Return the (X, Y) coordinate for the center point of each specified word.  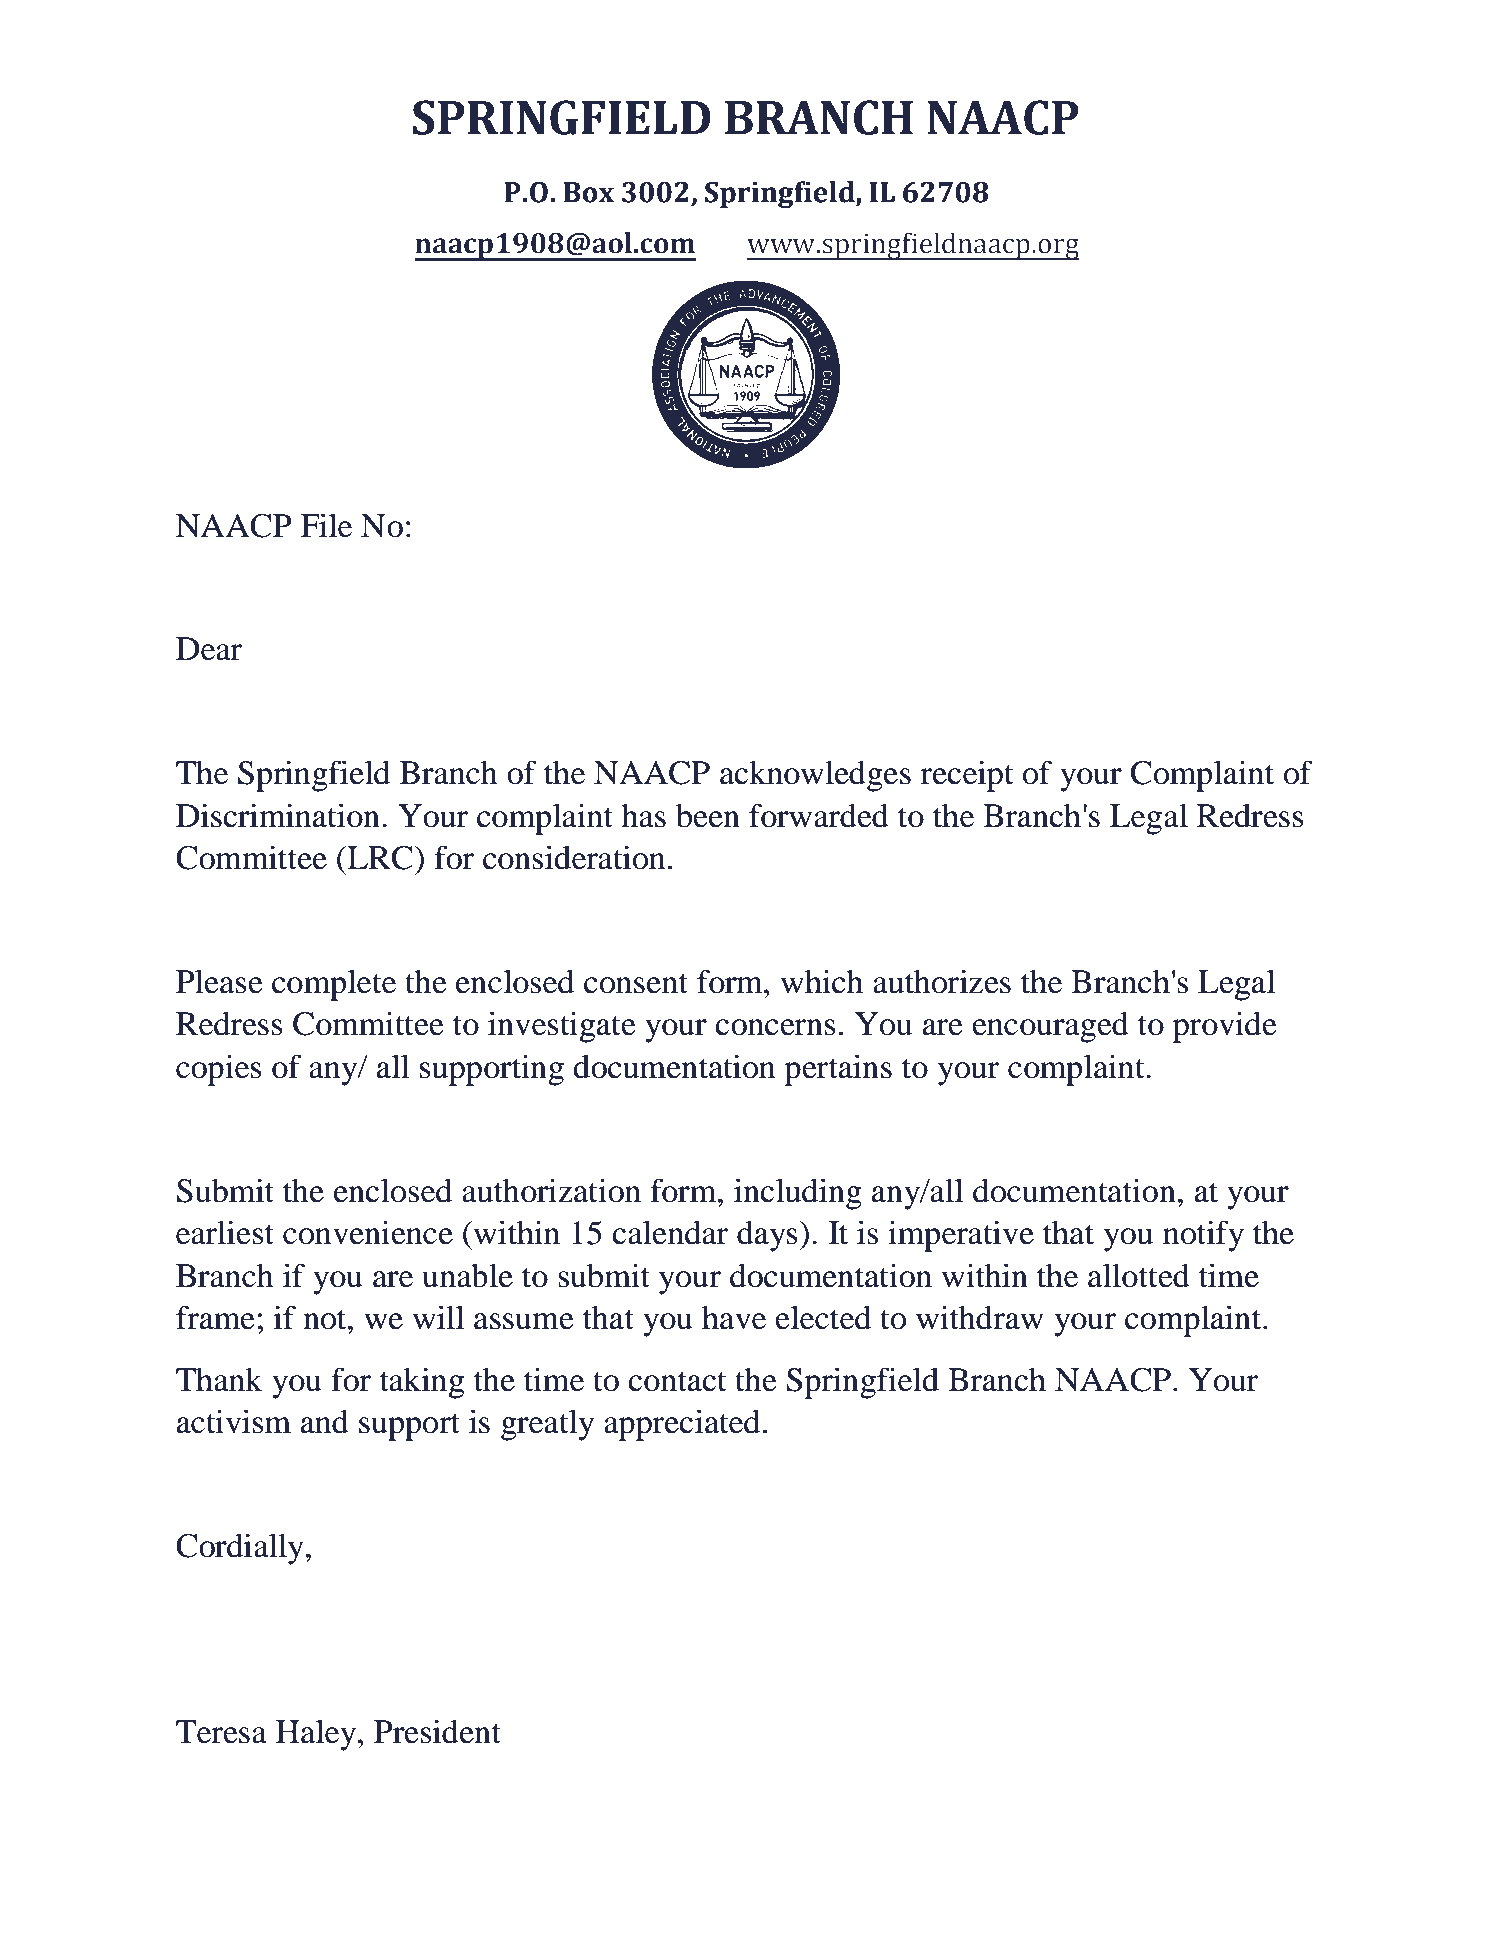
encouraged (1050, 1027)
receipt (967, 776)
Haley (317, 1735)
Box (588, 192)
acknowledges (815, 776)
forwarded (819, 815)
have (734, 1318)
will (438, 1317)
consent (636, 983)
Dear (209, 649)
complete (334, 985)
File (326, 525)
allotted (1139, 1275)
